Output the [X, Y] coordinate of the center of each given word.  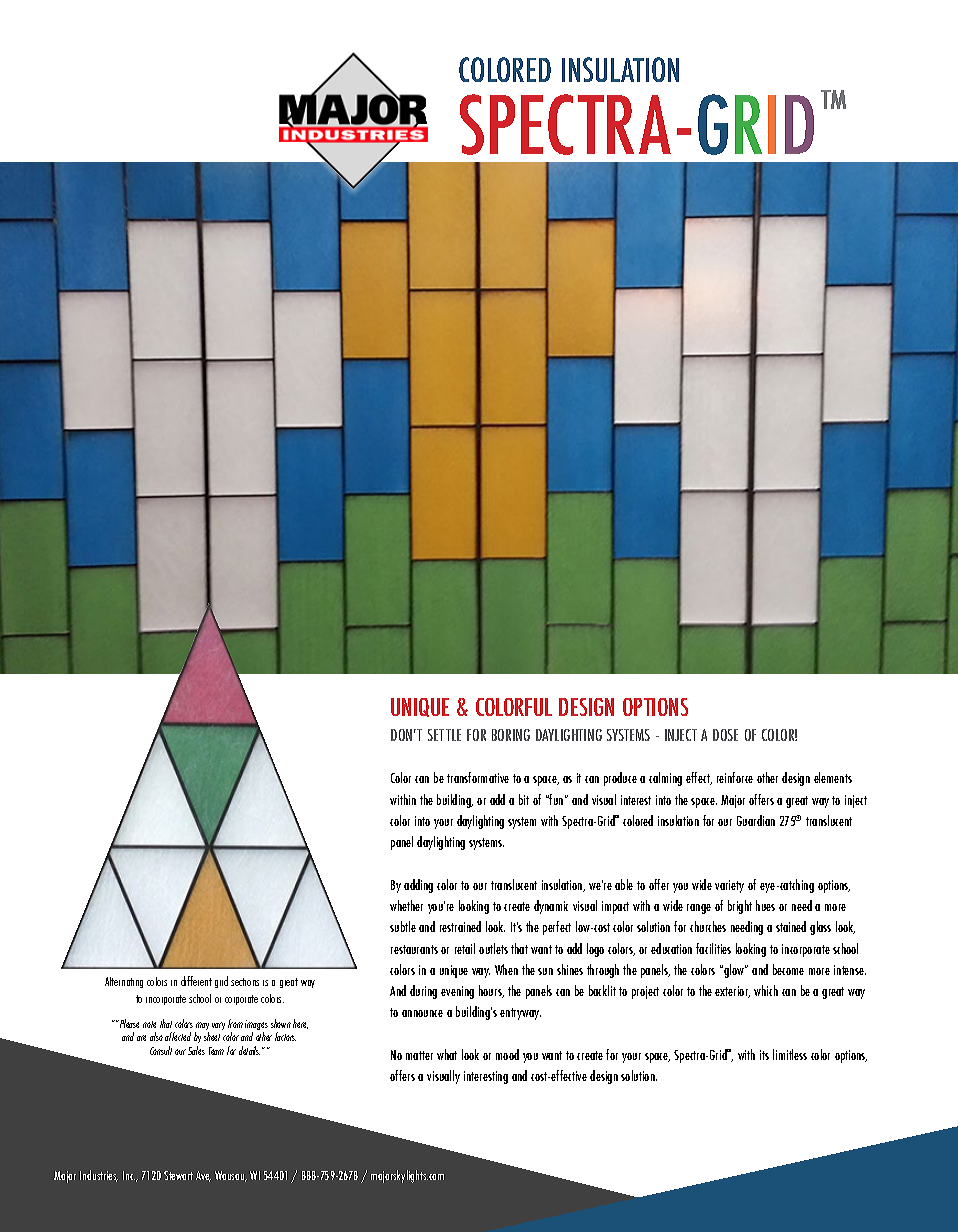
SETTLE [444, 735]
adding [418, 886]
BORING [511, 735]
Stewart [178, 1175]
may [202, 1027]
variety [729, 886]
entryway [520, 1014]
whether [406, 905]
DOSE [725, 735]
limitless [790, 1054]
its [764, 1055]
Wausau [231, 1176]
